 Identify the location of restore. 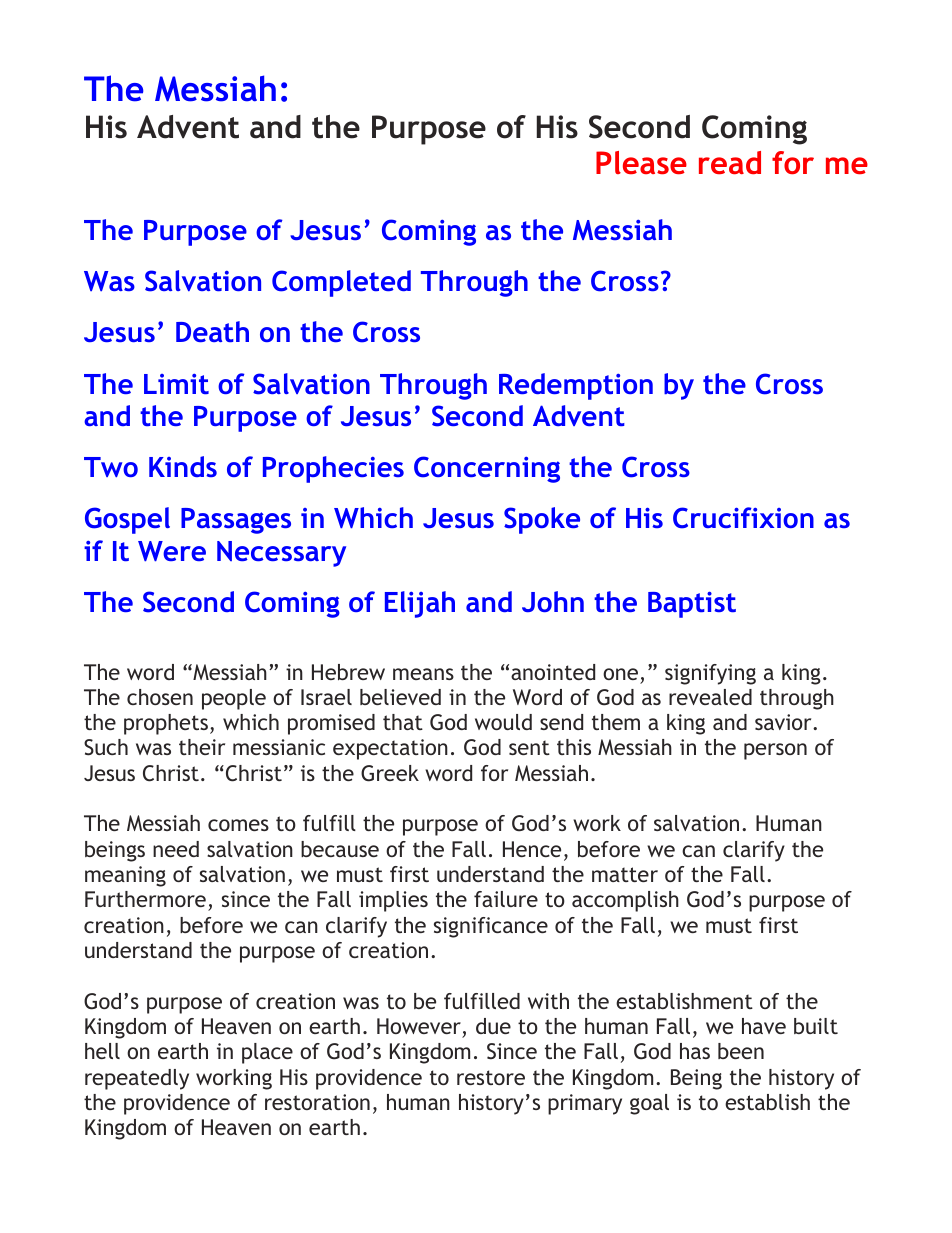
(491, 1077).
